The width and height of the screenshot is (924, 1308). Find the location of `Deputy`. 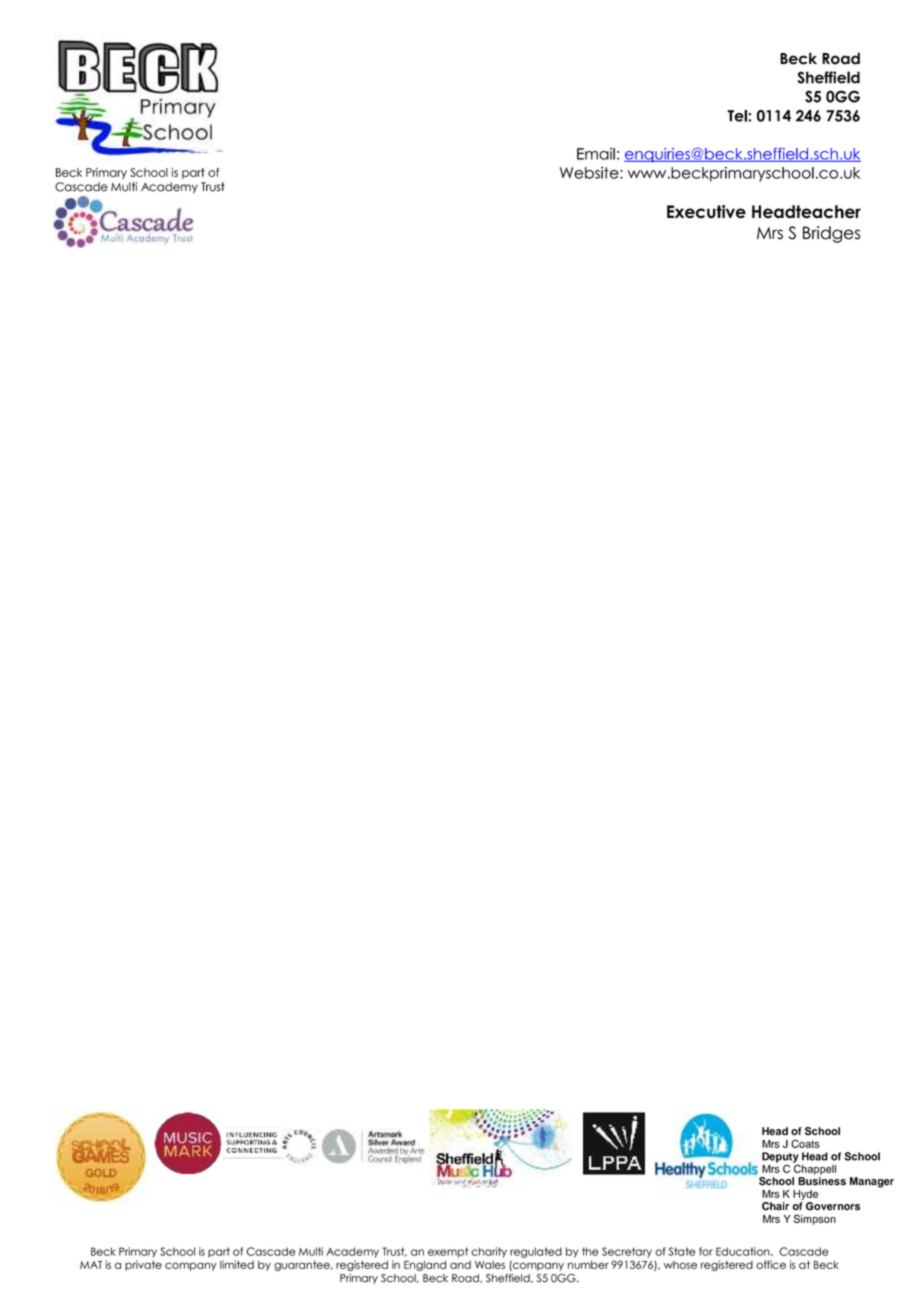

Deputy is located at coordinates (780, 1158).
